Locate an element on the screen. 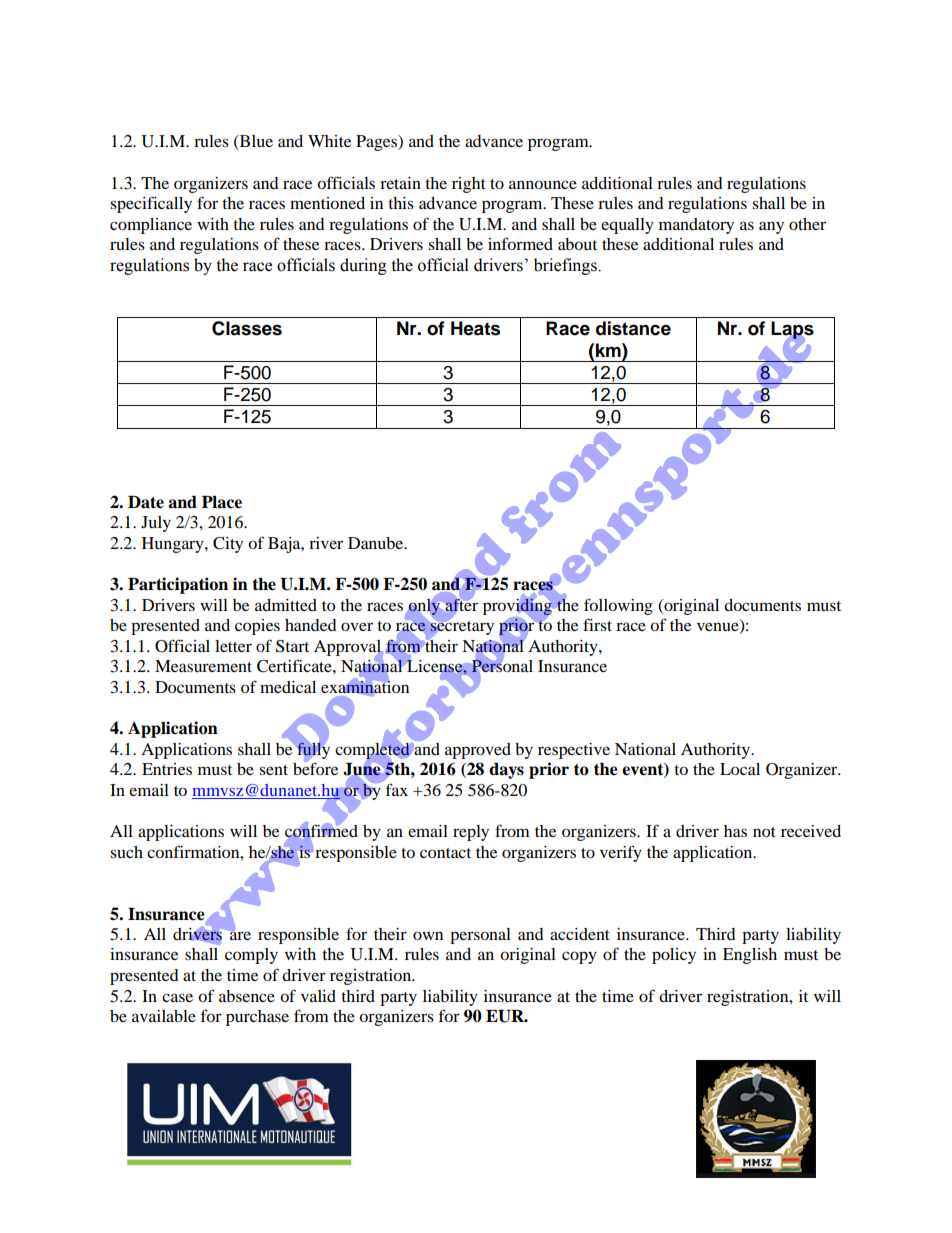 This screenshot has height=1233, width=952. case is located at coordinates (177, 997).
